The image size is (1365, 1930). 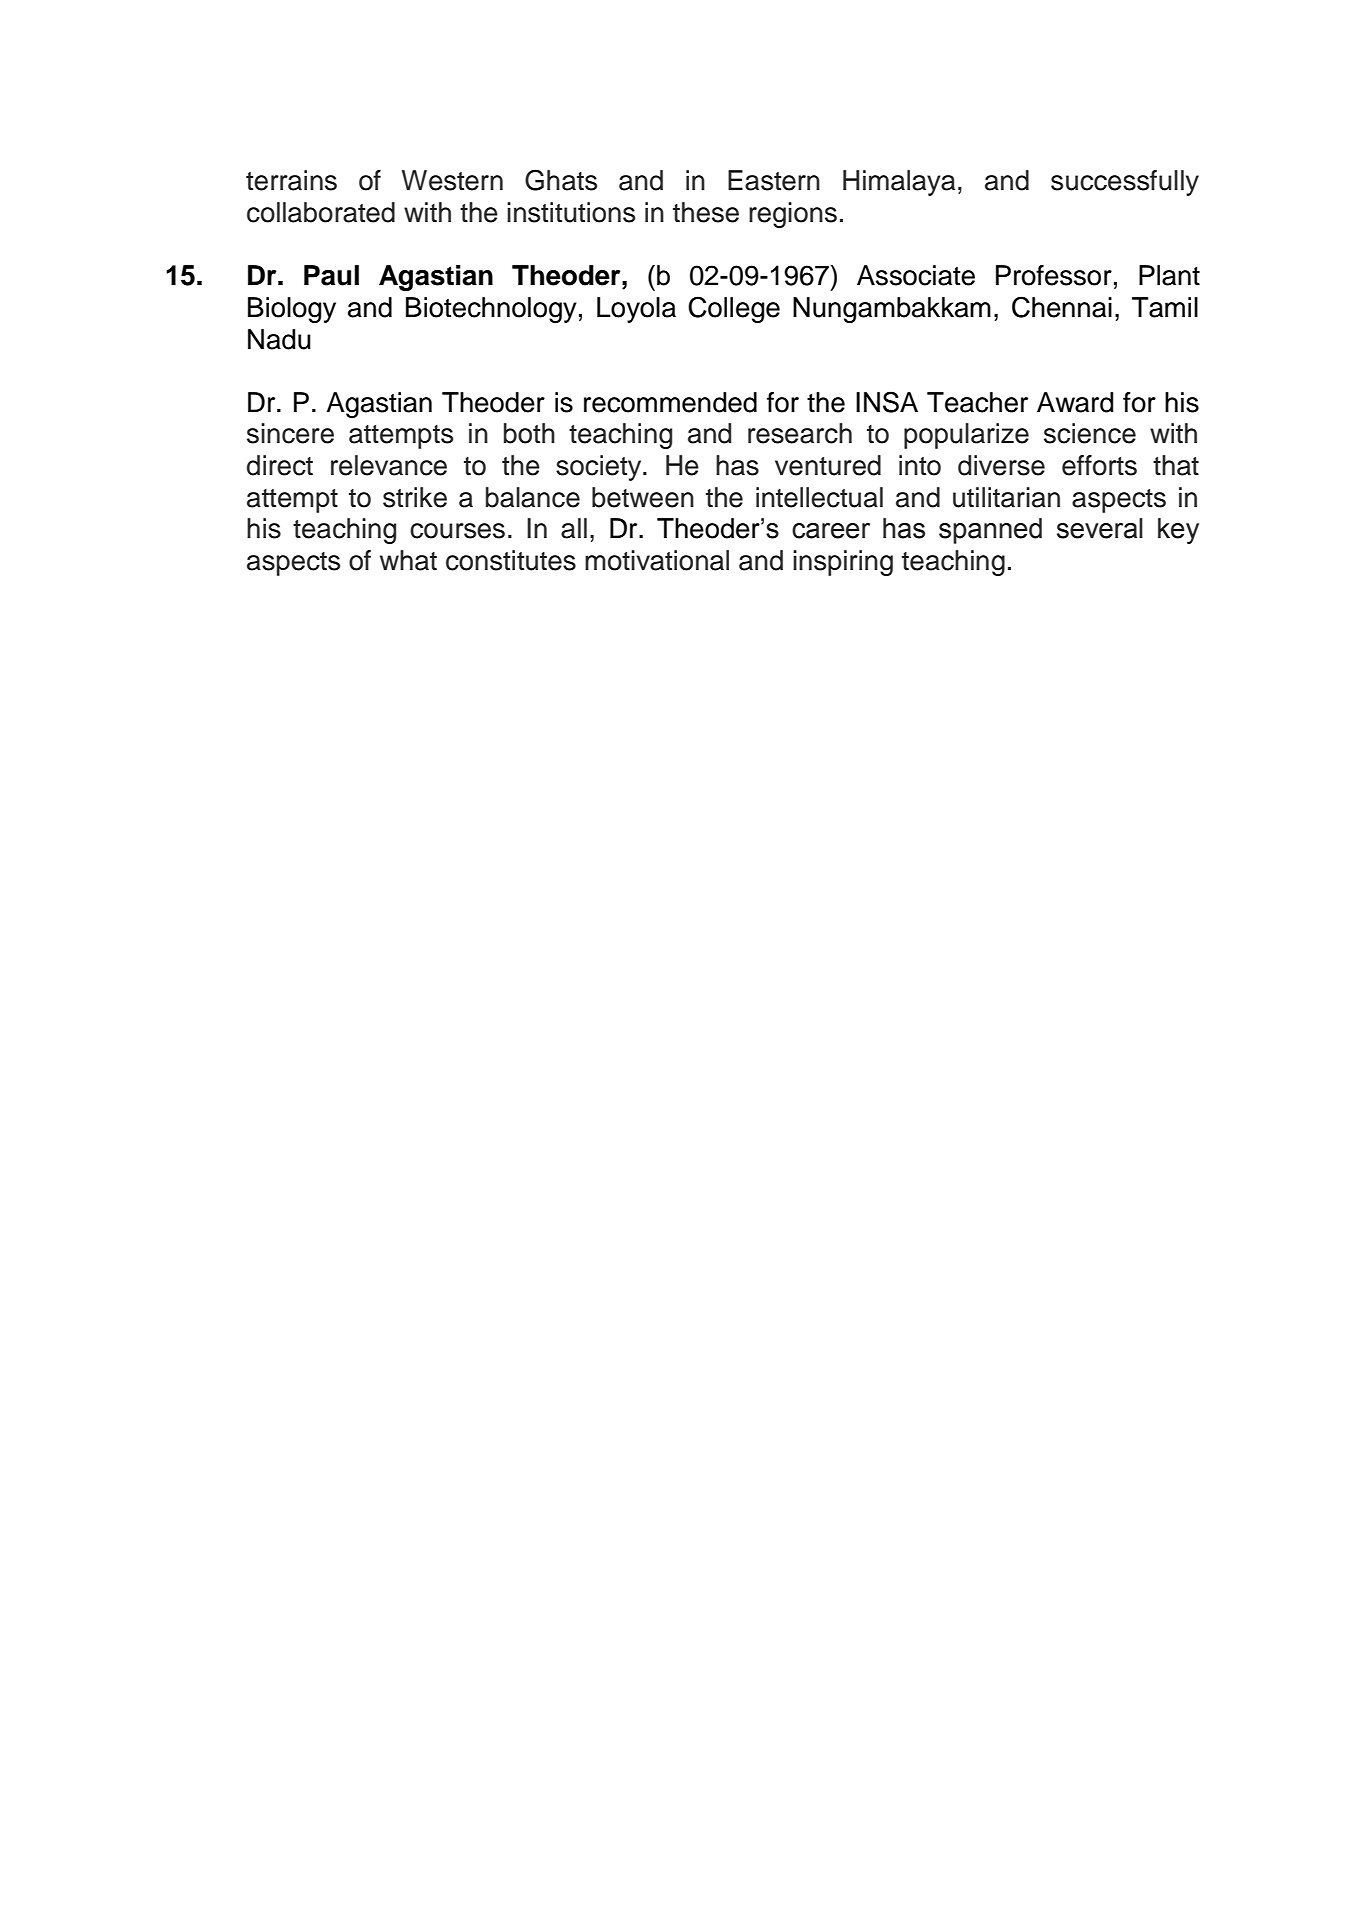 I want to click on Nadu, so click(x=279, y=339).
